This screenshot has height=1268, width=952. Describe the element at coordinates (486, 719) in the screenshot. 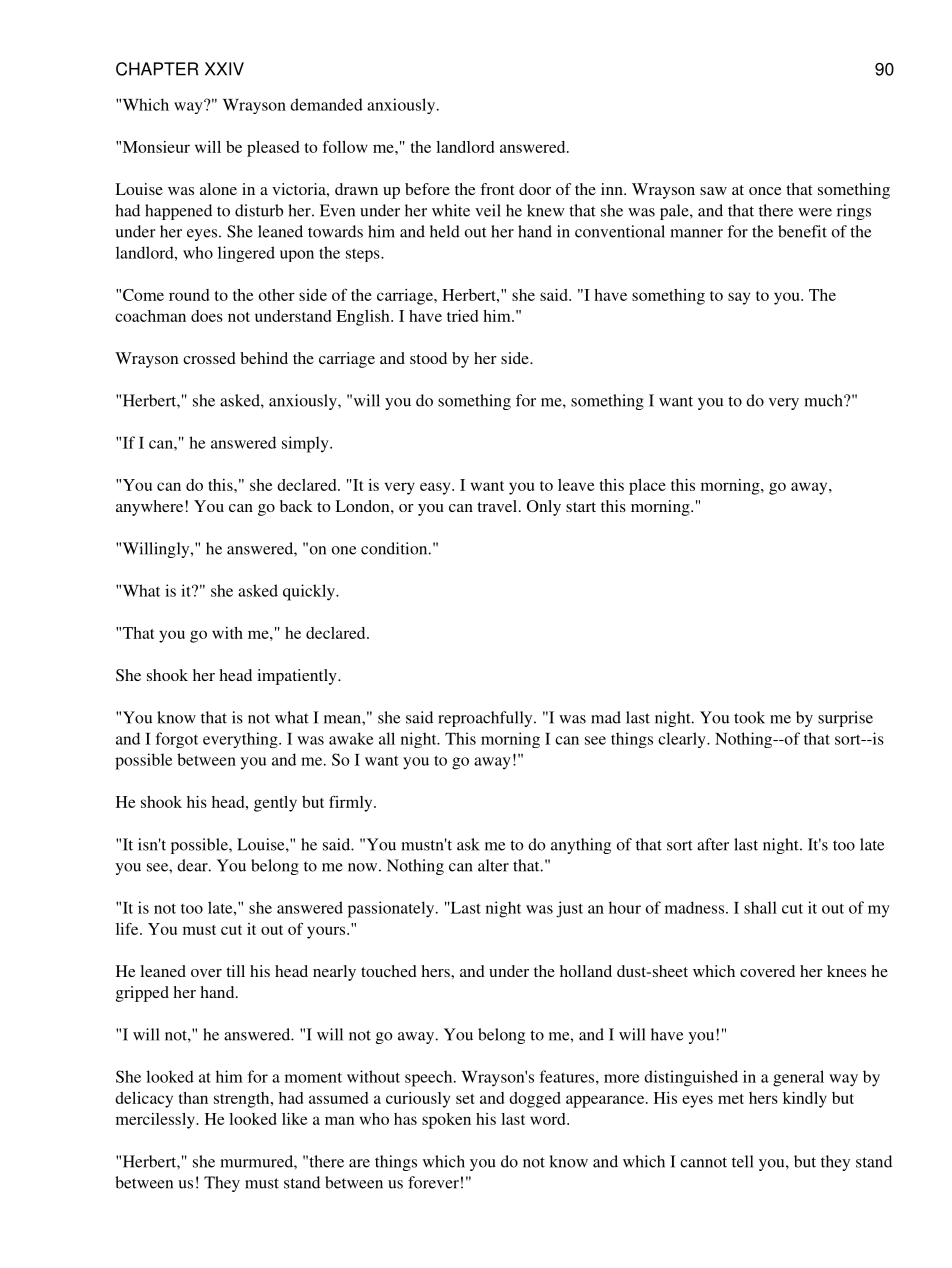

I see `reproachfully` at that location.
